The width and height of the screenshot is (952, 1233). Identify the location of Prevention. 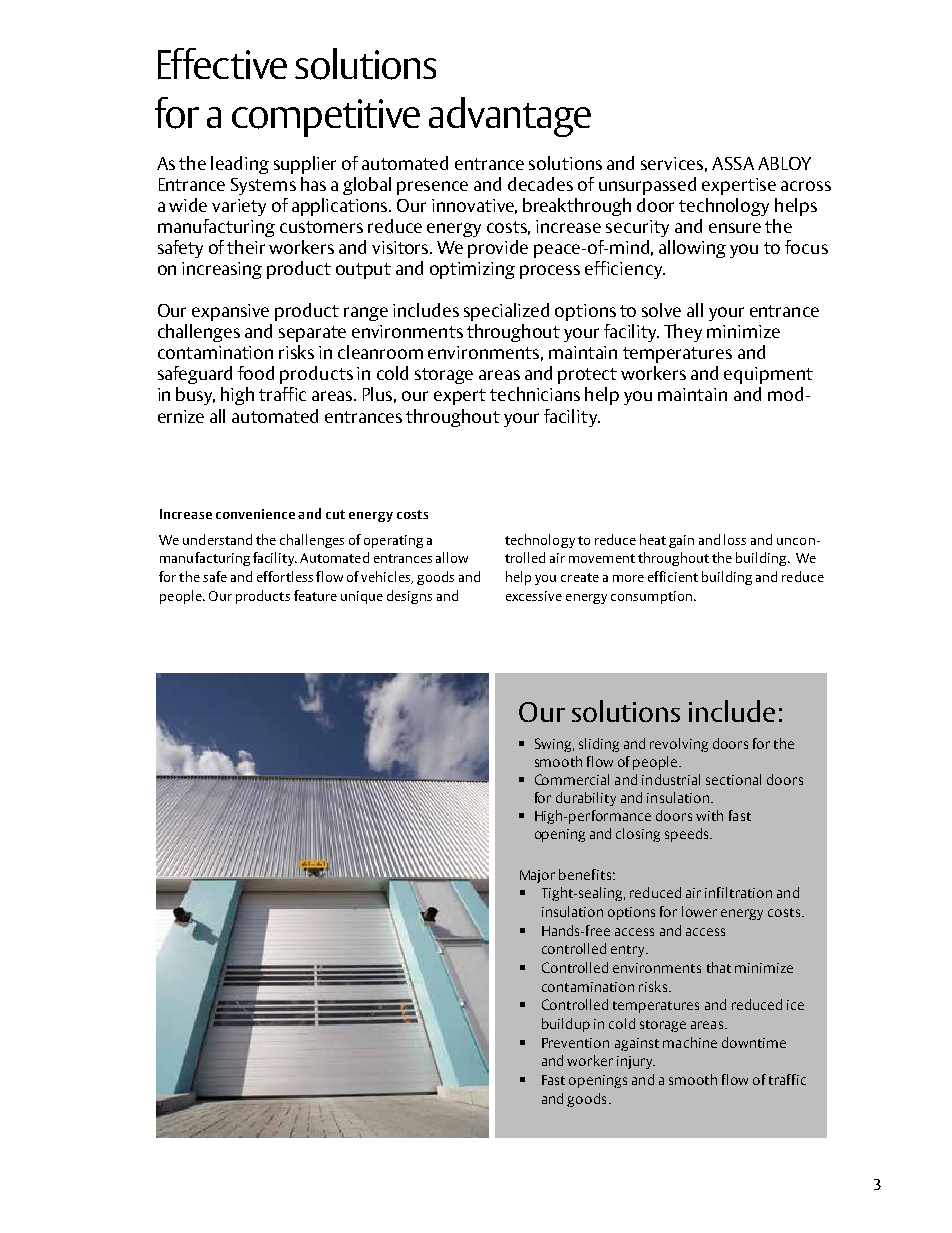
(575, 1043).
